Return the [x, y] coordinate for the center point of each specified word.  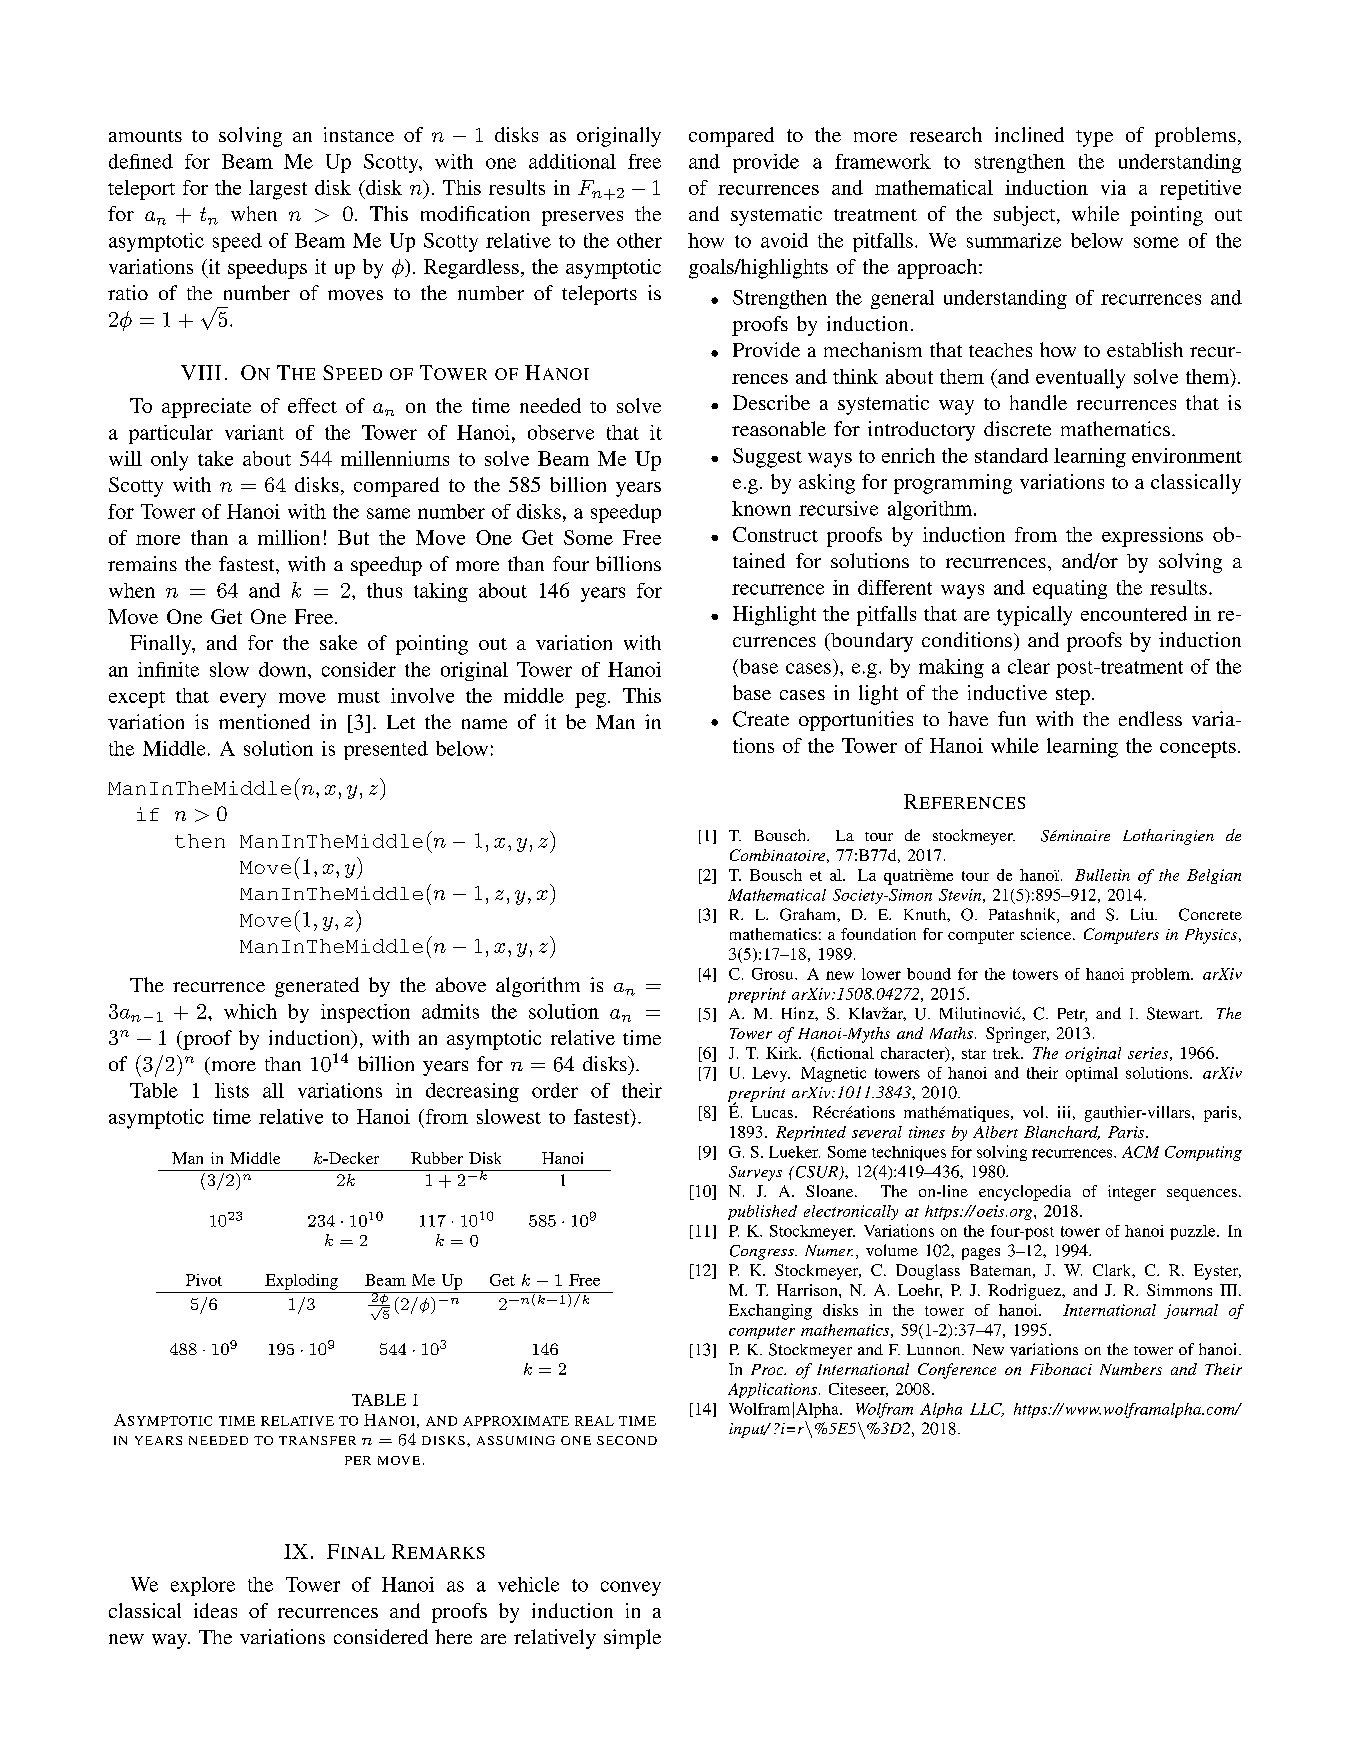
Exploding [301, 1282]
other [639, 240]
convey [631, 1588]
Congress [763, 1252]
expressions [1152, 537]
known [761, 508]
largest [278, 190]
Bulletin [1102, 875]
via [1113, 187]
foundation [878, 934]
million [289, 537]
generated [317, 987]
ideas [215, 1610]
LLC [987, 1410]
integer [1132, 1193]
